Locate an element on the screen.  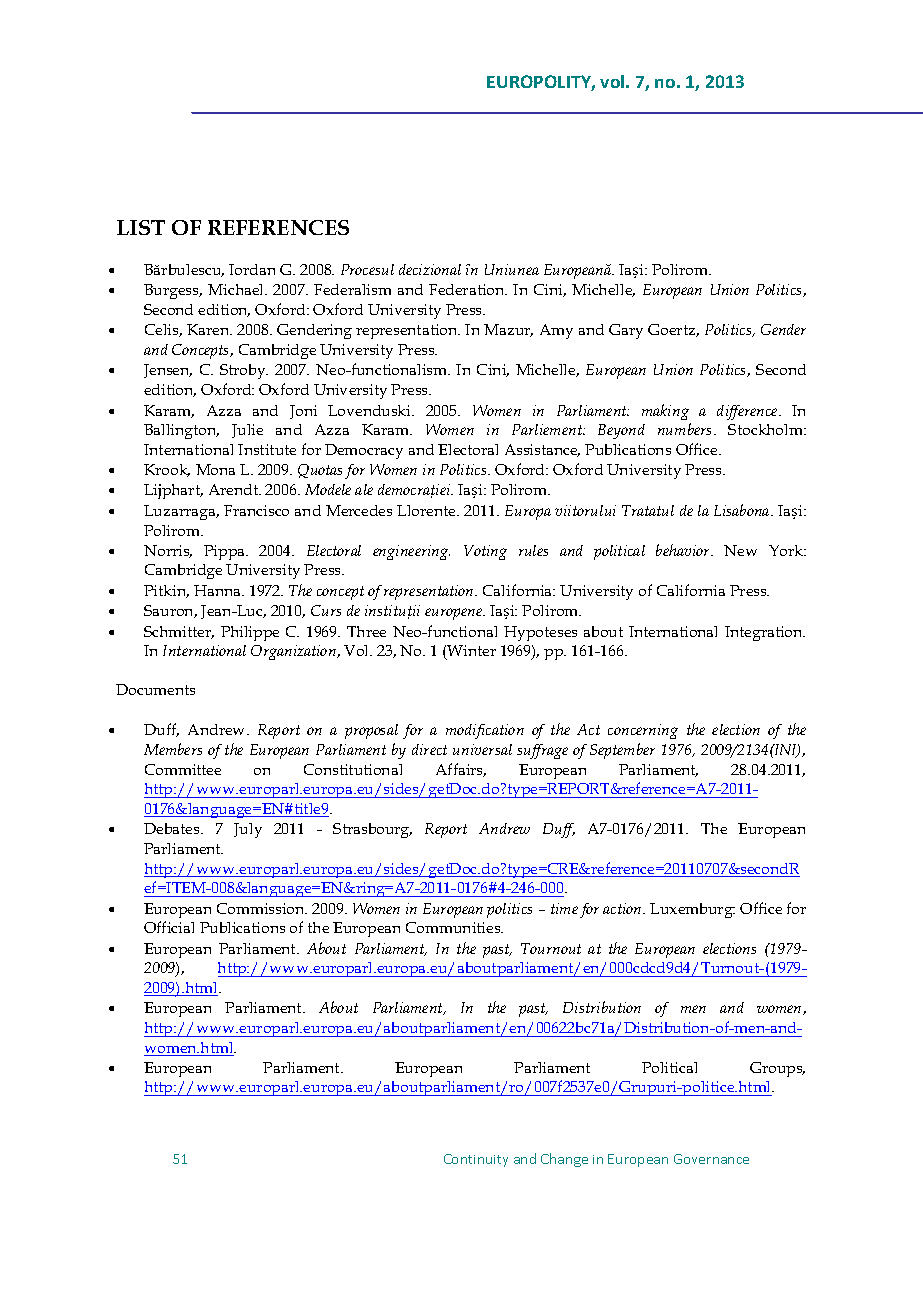
Luxemburg is located at coordinates (692, 910).
